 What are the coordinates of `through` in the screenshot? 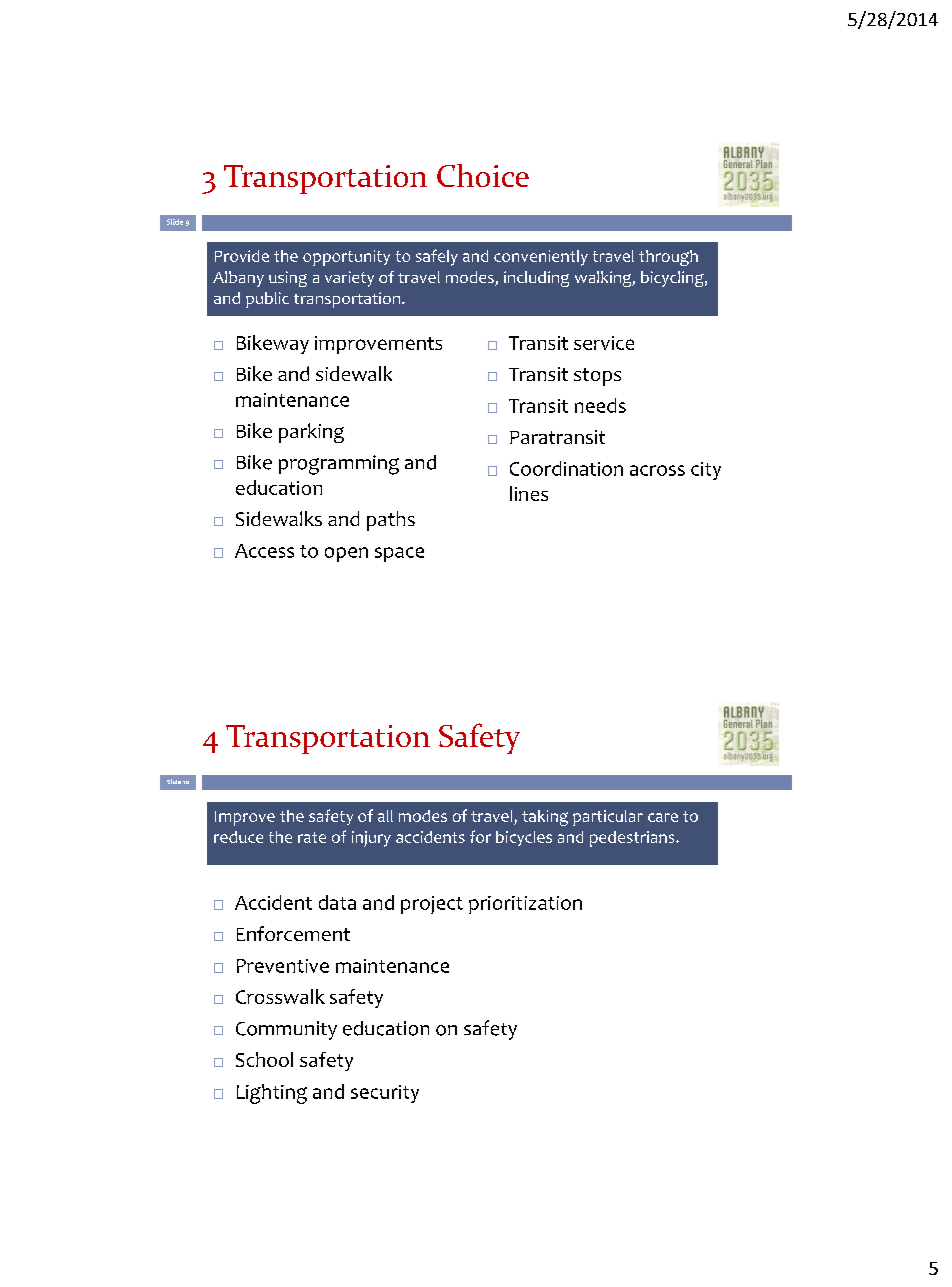 It's located at (668, 258).
